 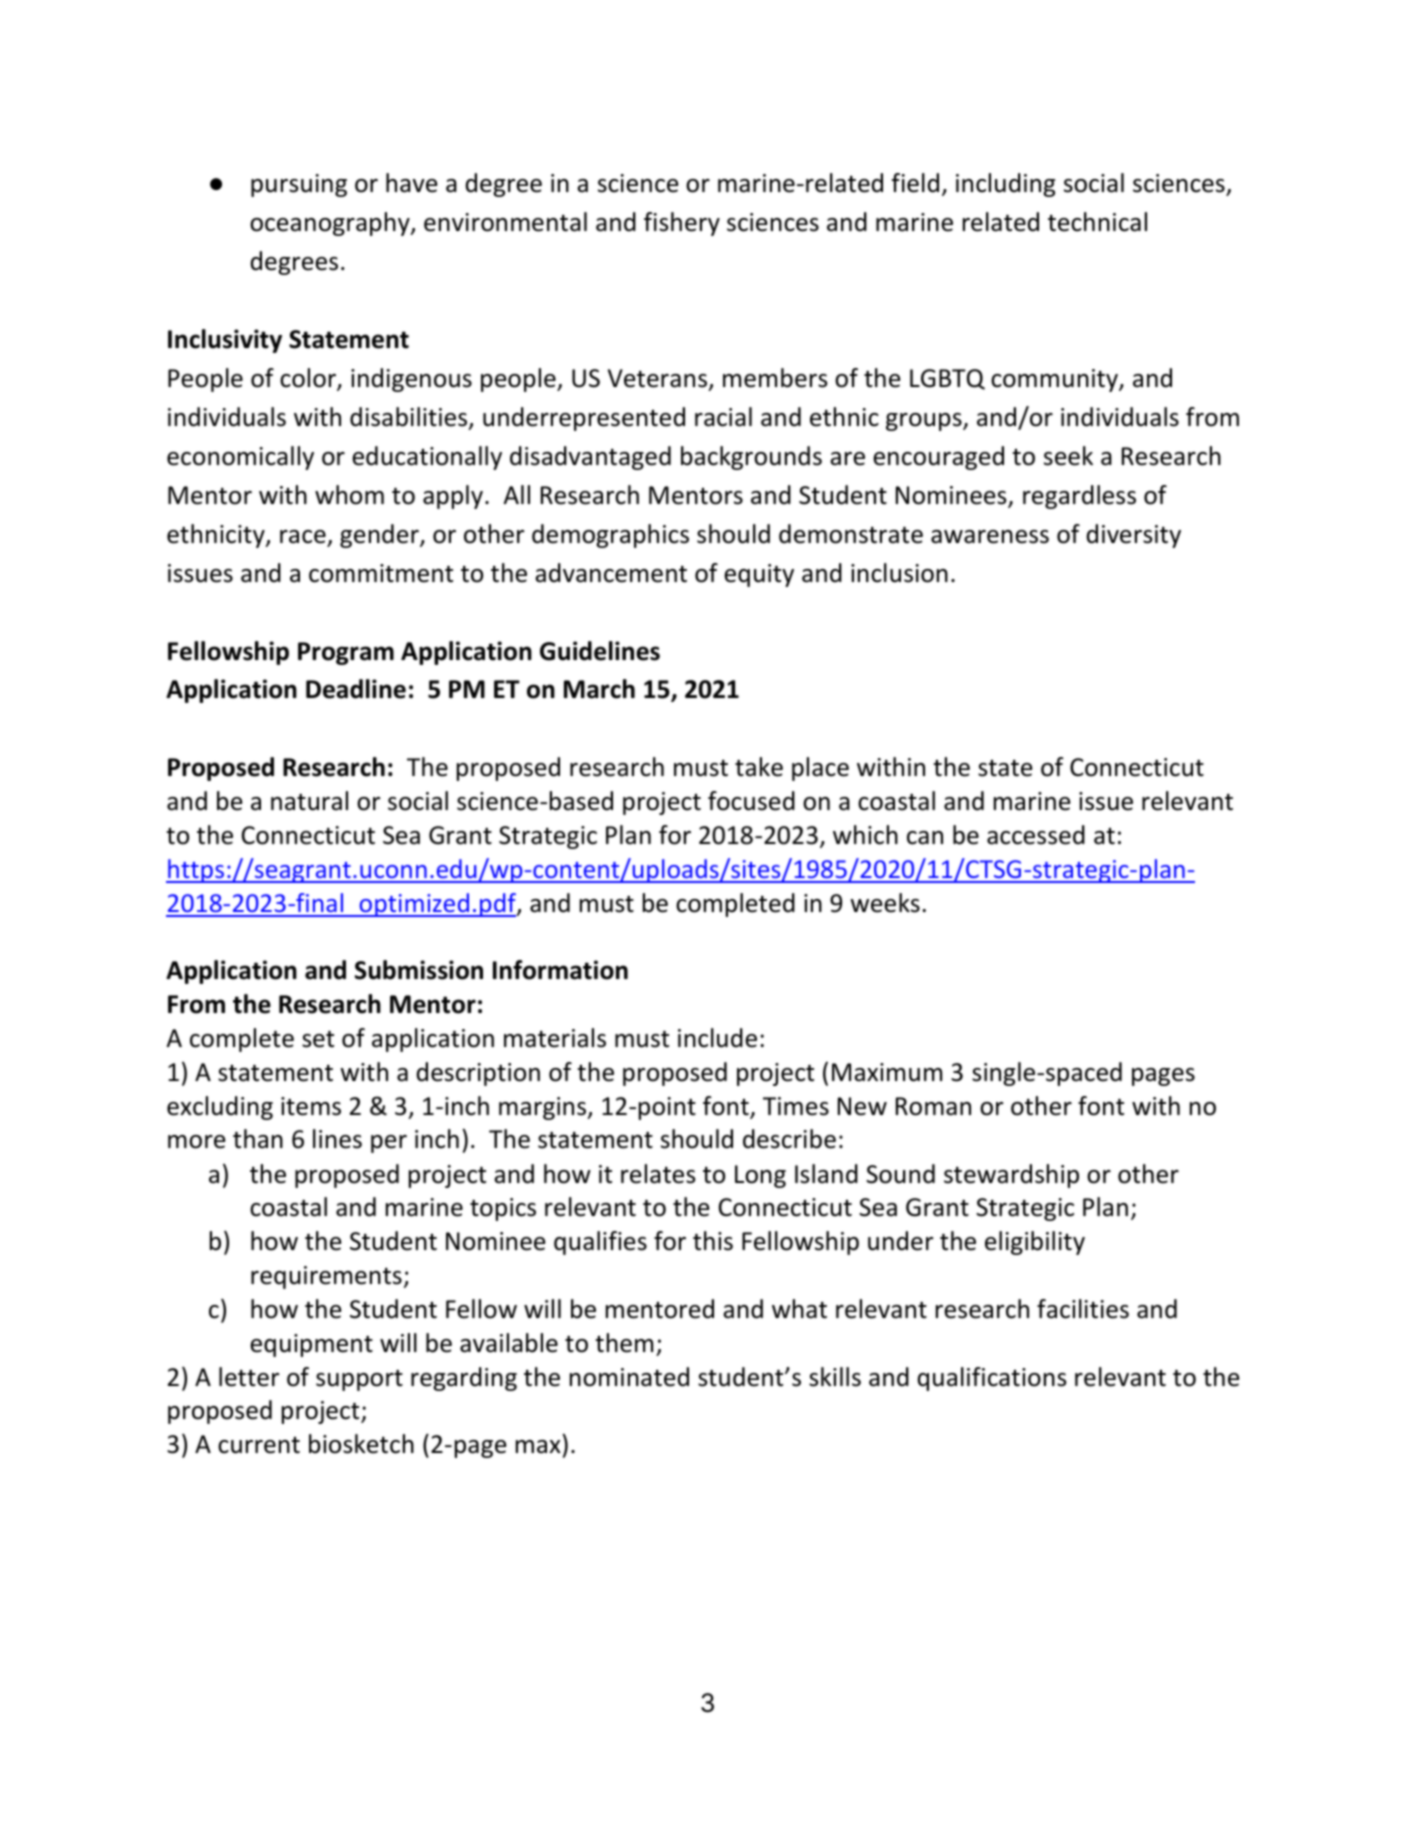 What do you see at coordinates (717, 1038) in the screenshot?
I see `include` at bounding box center [717, 1038].
